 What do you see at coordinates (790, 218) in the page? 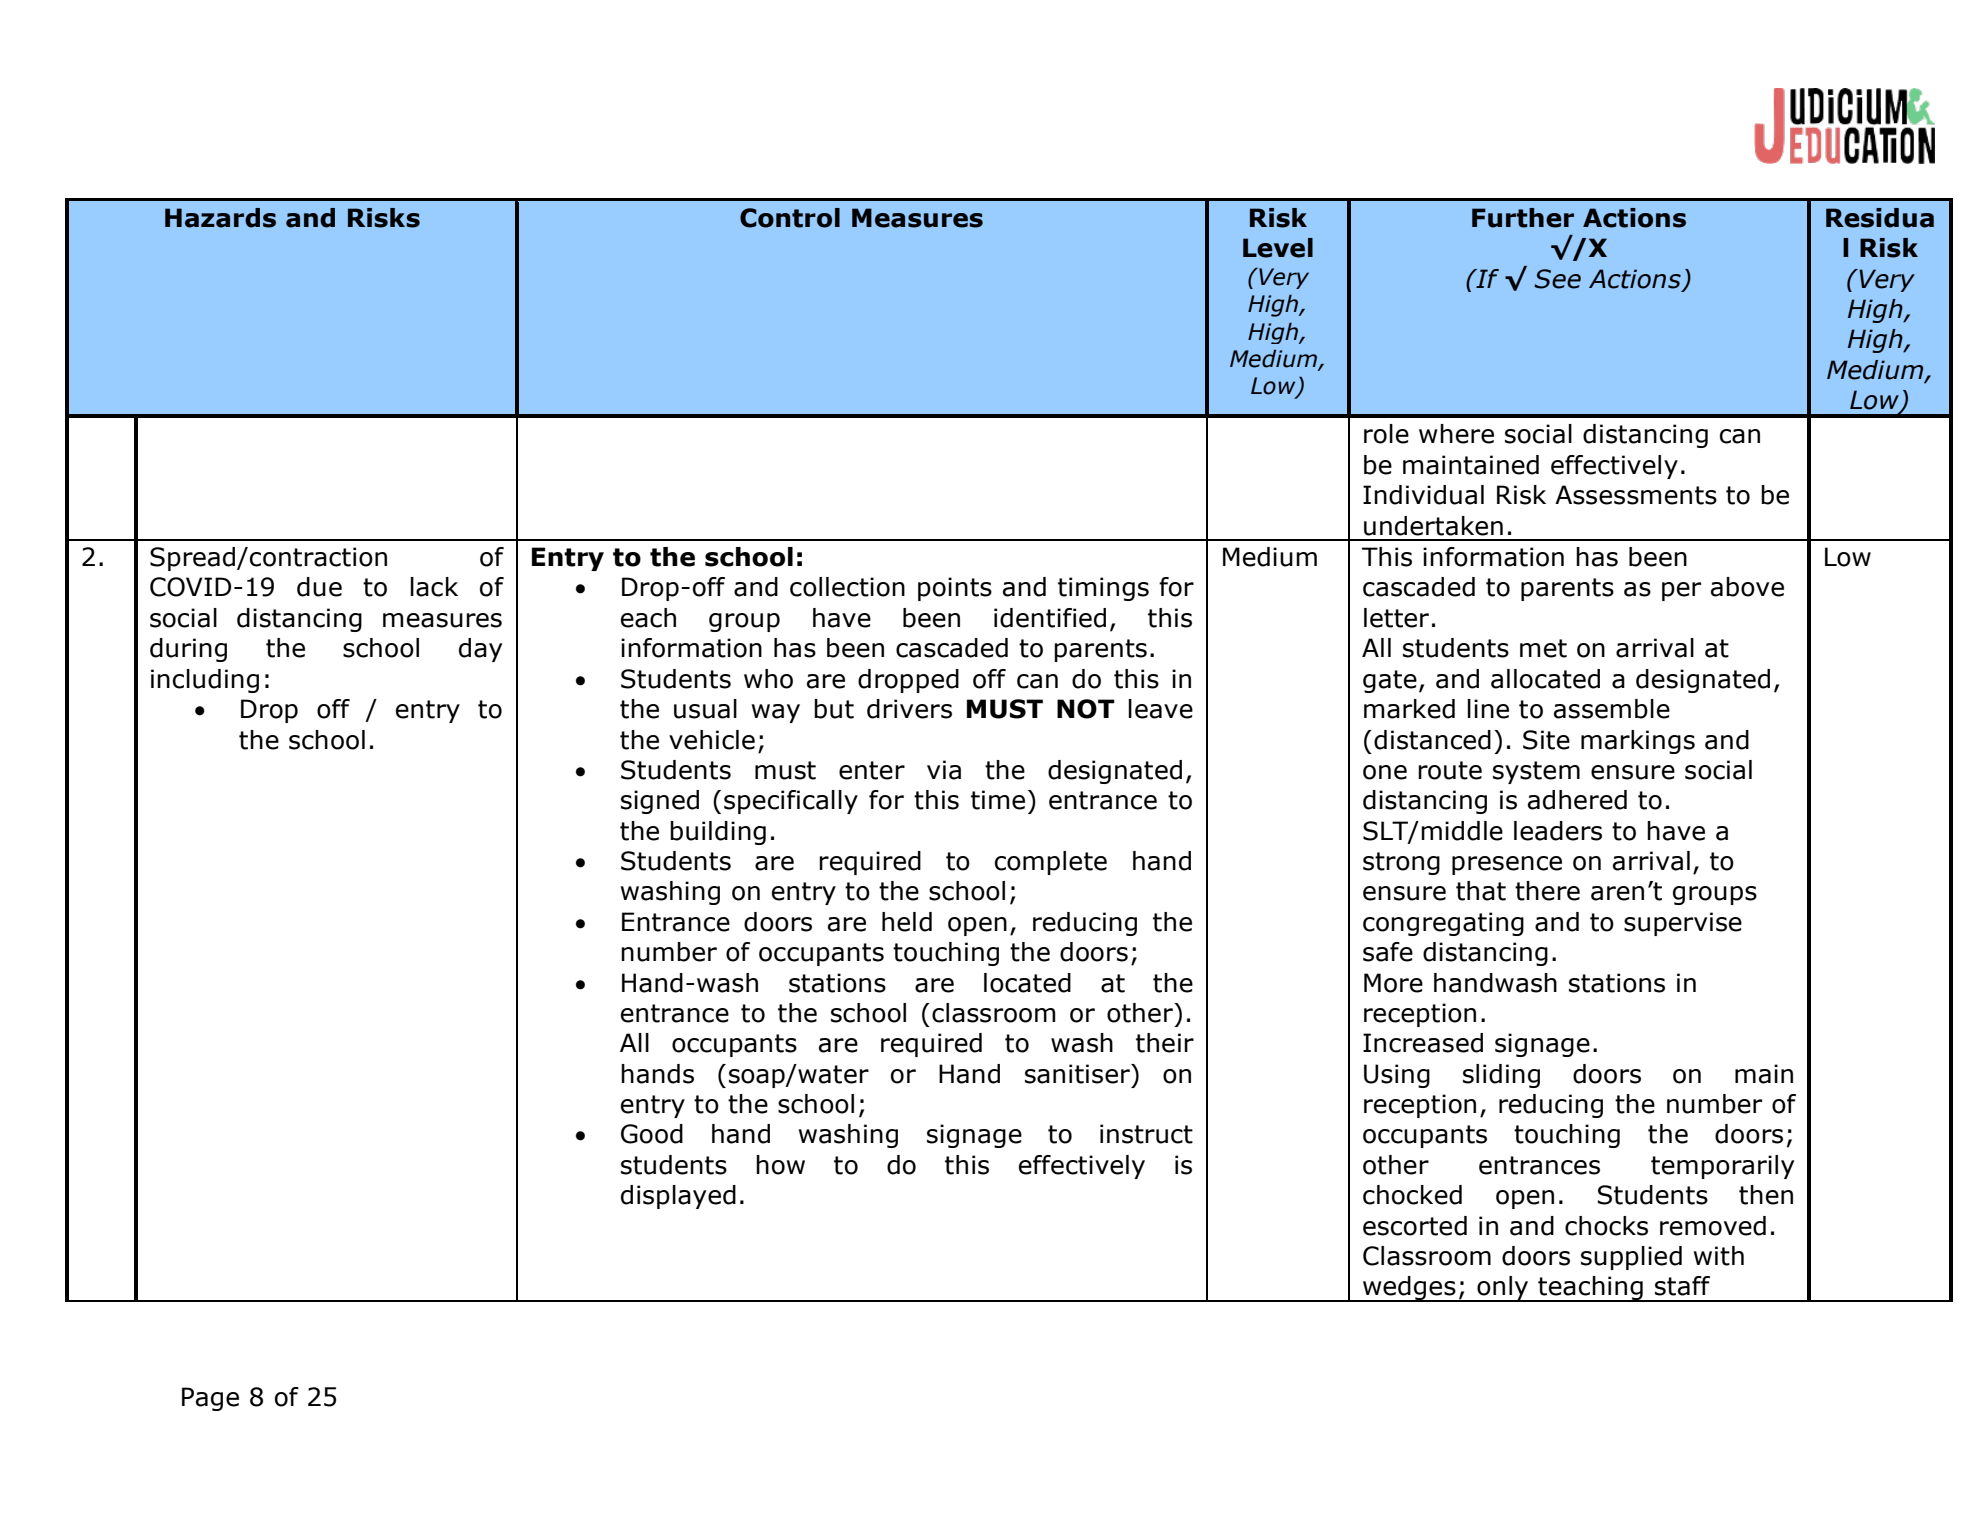
I see `Control` at bounding box center [790, 218].
